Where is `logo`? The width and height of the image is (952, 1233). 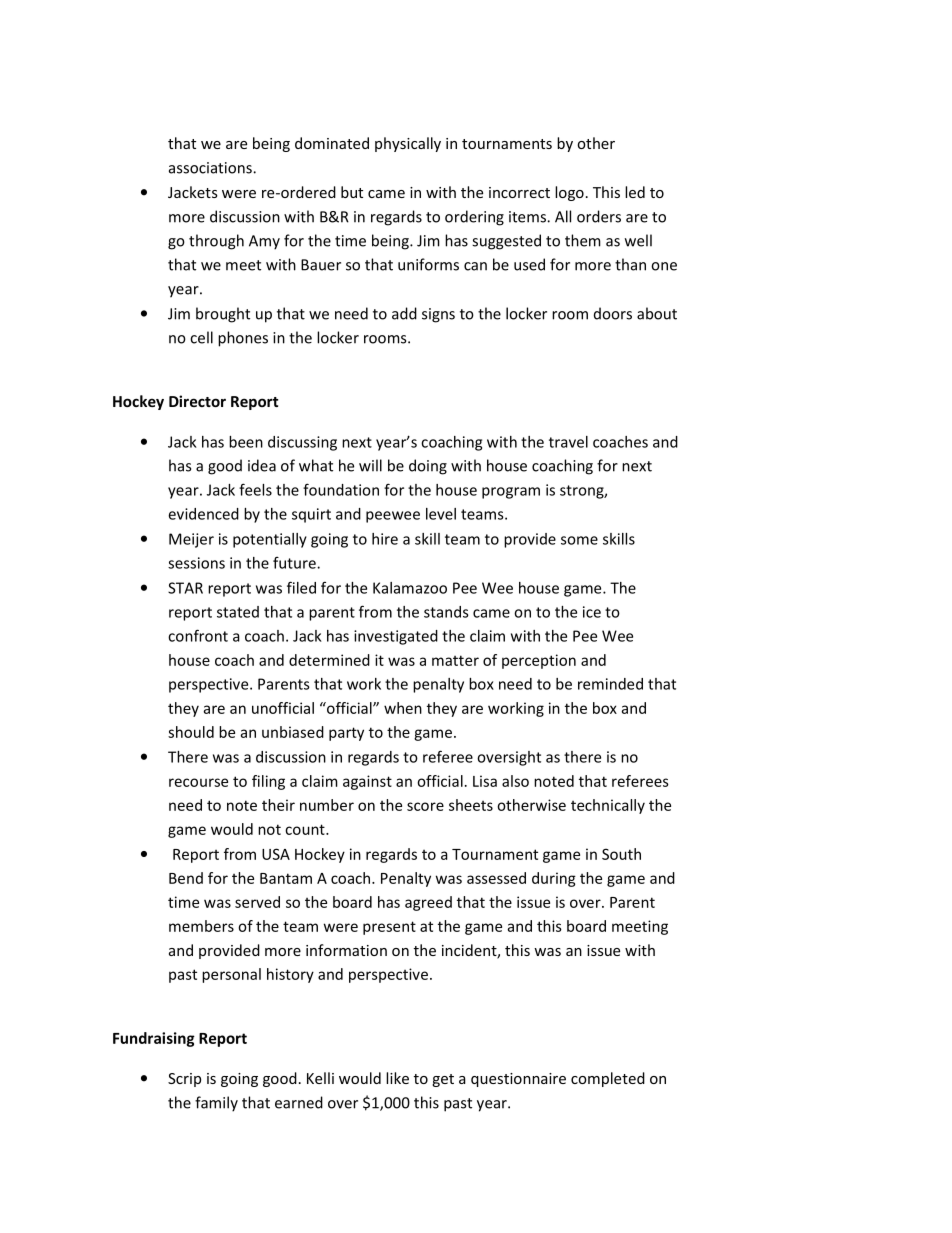
logo is located at coordinates (569, 193).
